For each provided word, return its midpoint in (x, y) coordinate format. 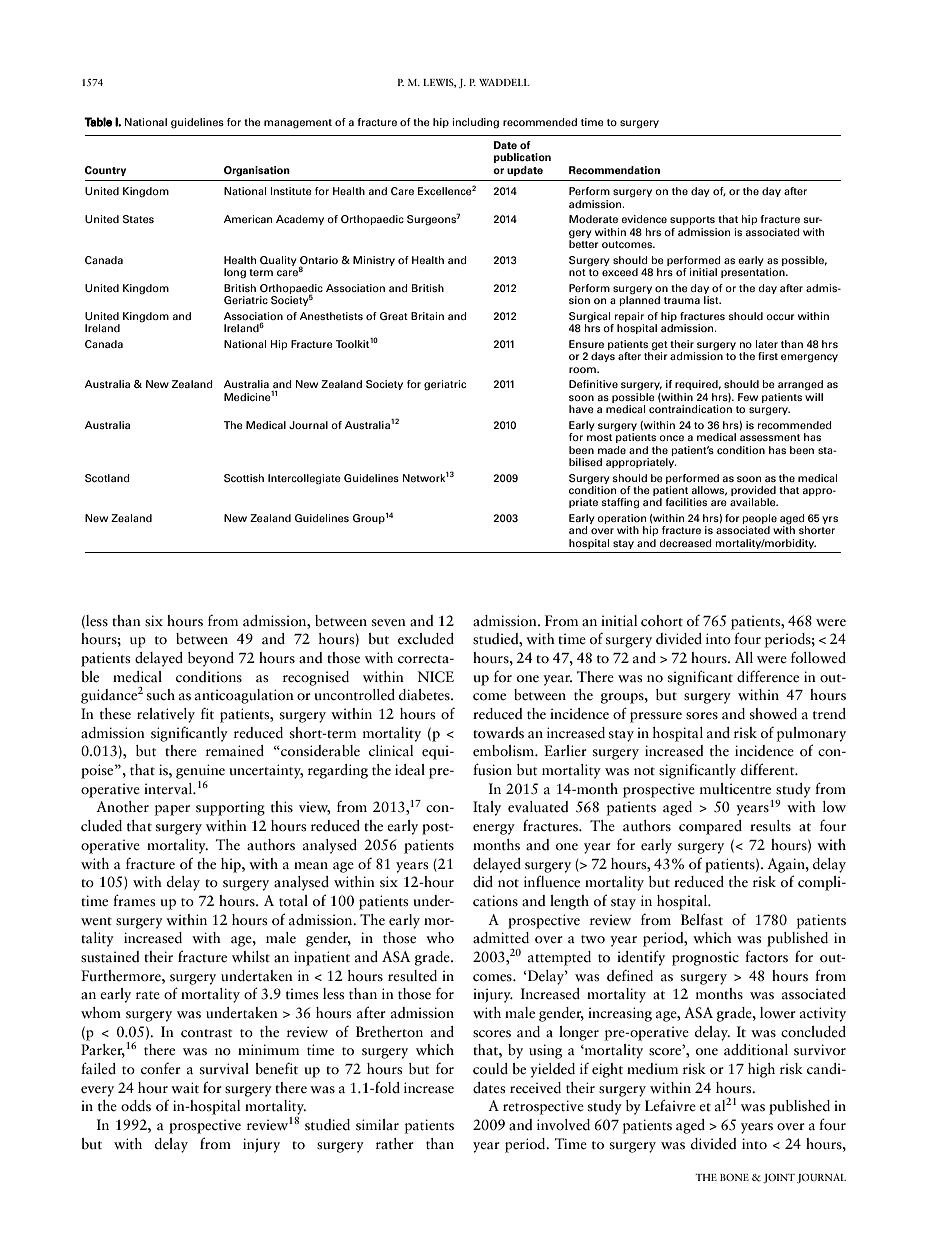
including (475, 123)
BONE (734, 1177)
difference (768, 677)
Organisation (257, 171)
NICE (435, 677)
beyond (211, 659)
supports (692, 220)
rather (395, 1144)
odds (136, 1106)
